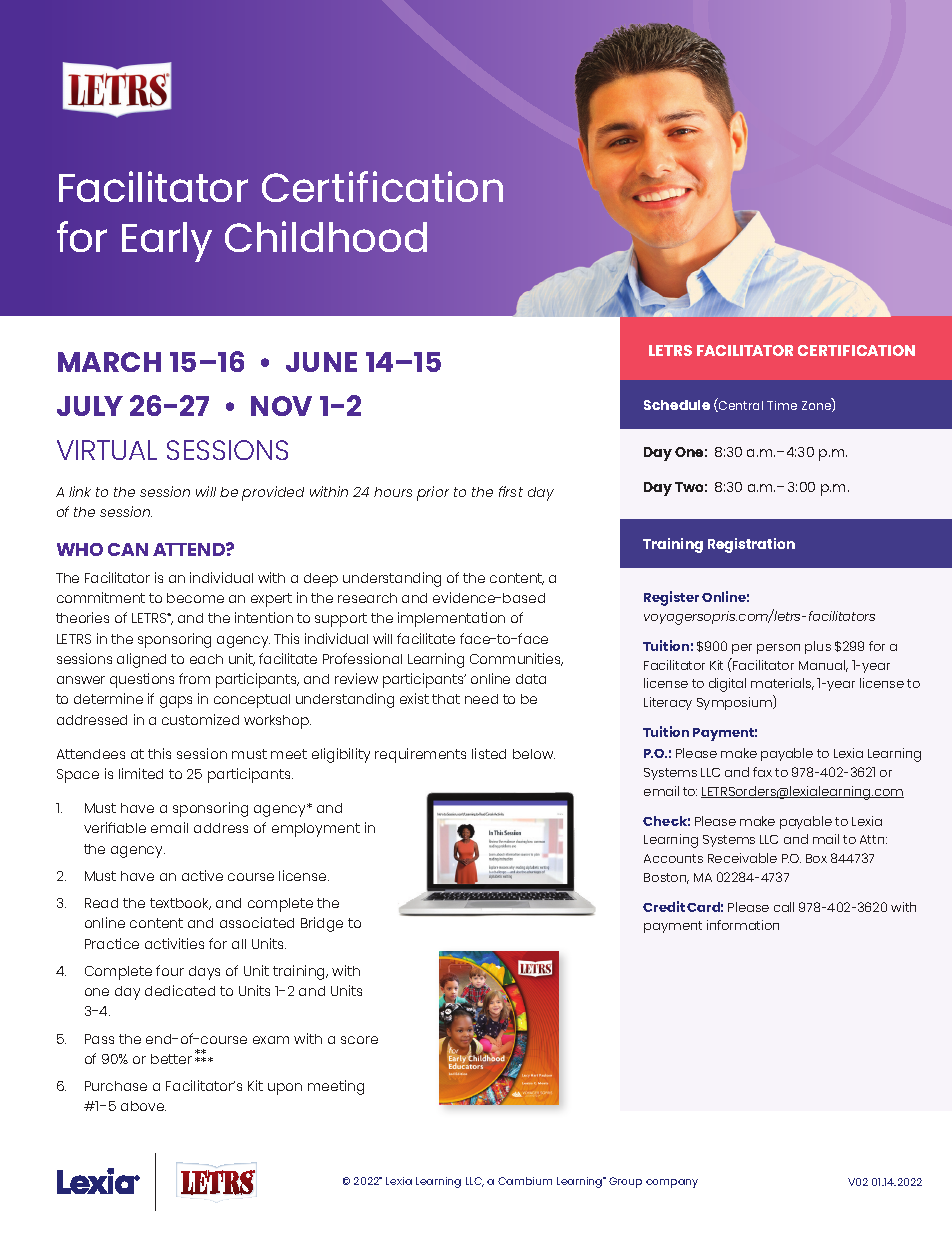 Image resolution: width=952 pixels, height=1233 pixels. I want to click on above, so click(143, 1106).
